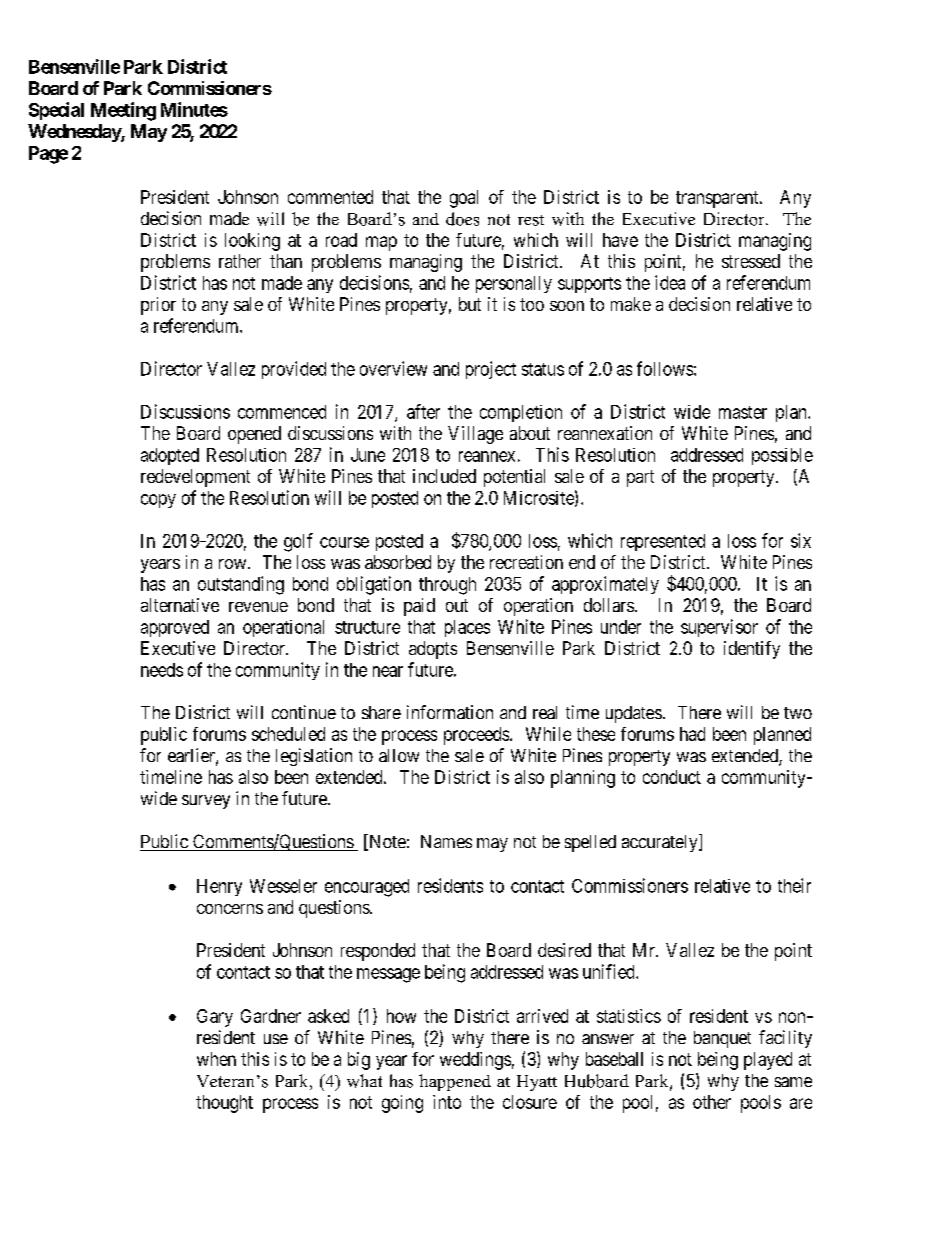  Describe the element at coordinates (216, 1059) in the document. I see `when` at that location.
